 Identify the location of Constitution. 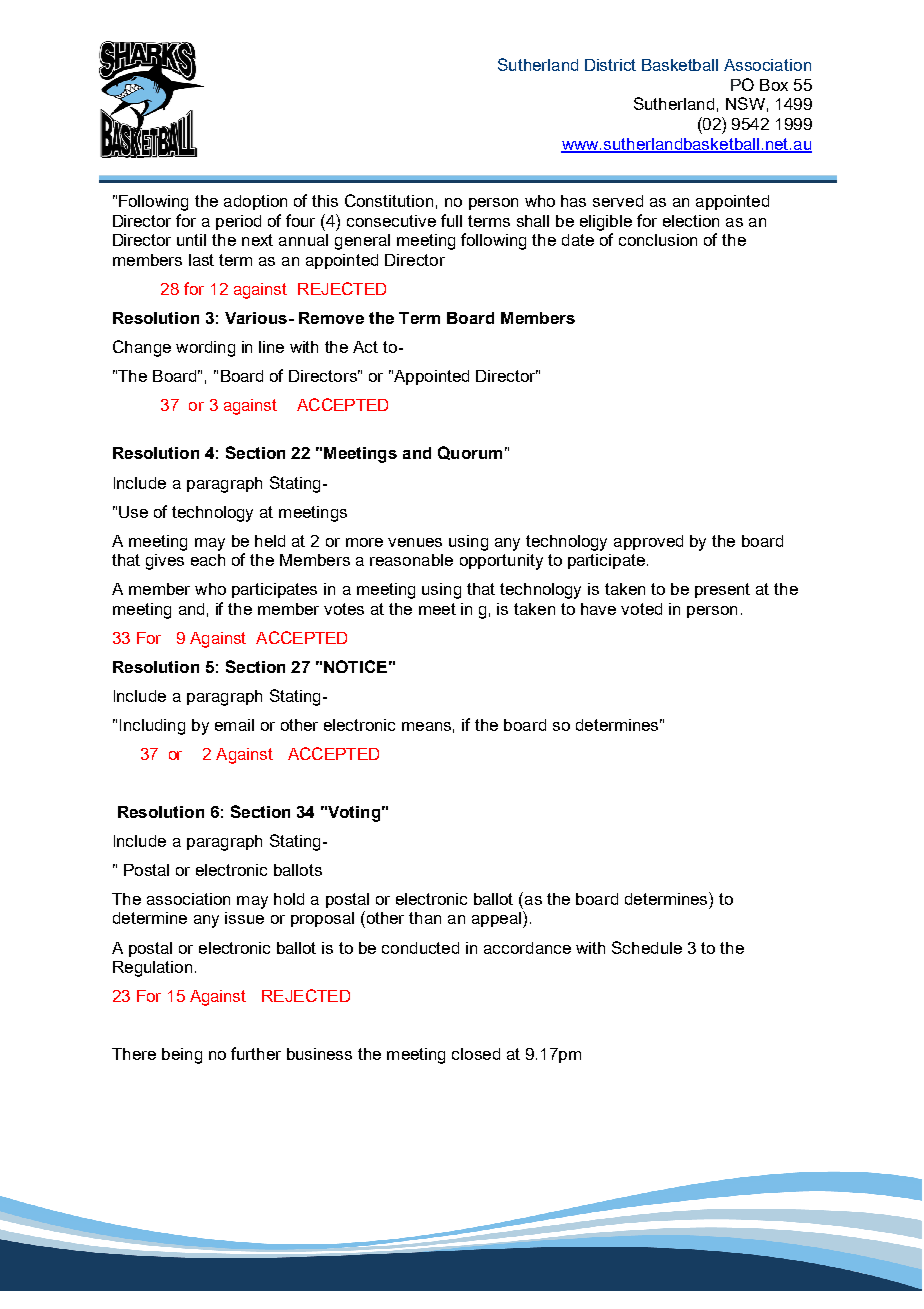
(389, 200).
